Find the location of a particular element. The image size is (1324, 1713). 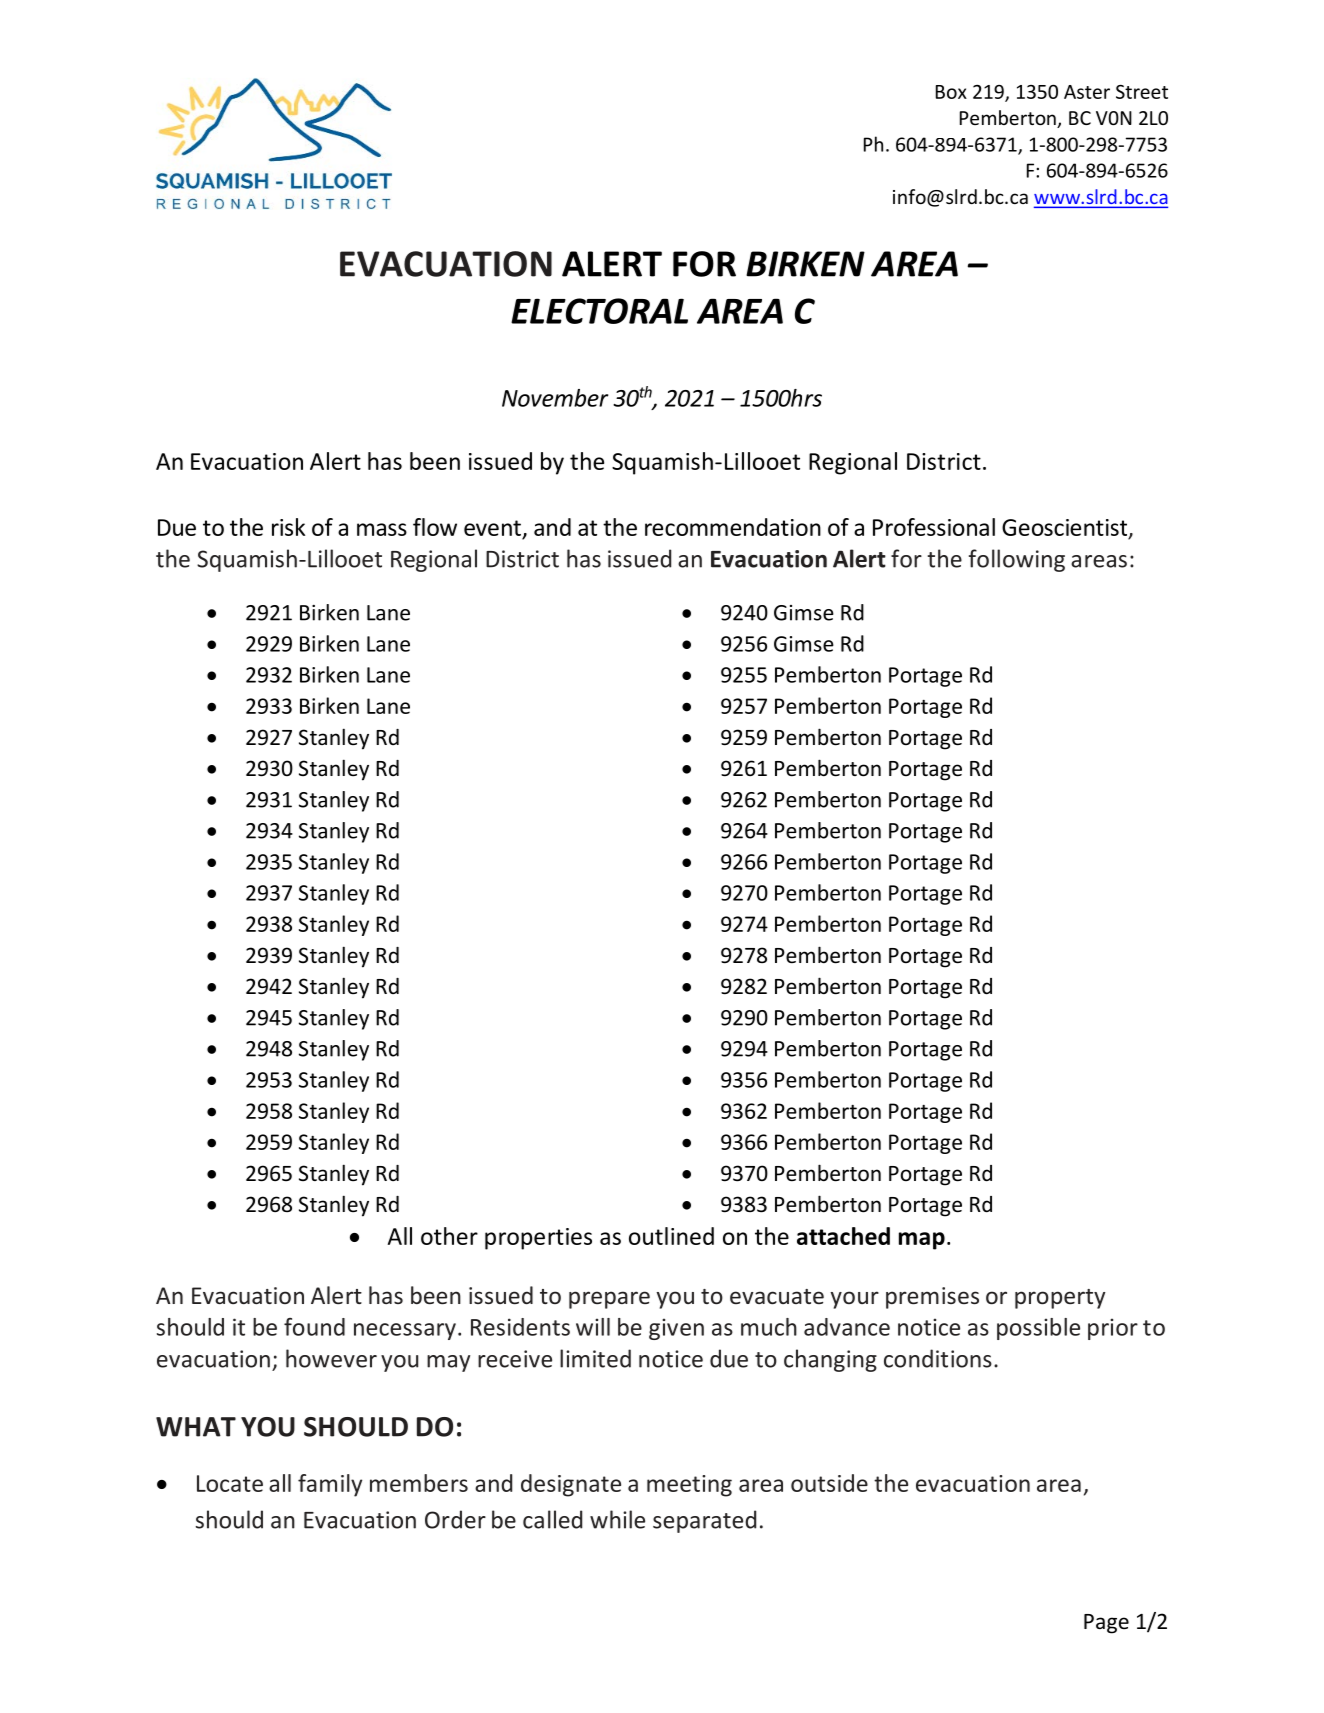

Box is located at coordinates (951, 92).
